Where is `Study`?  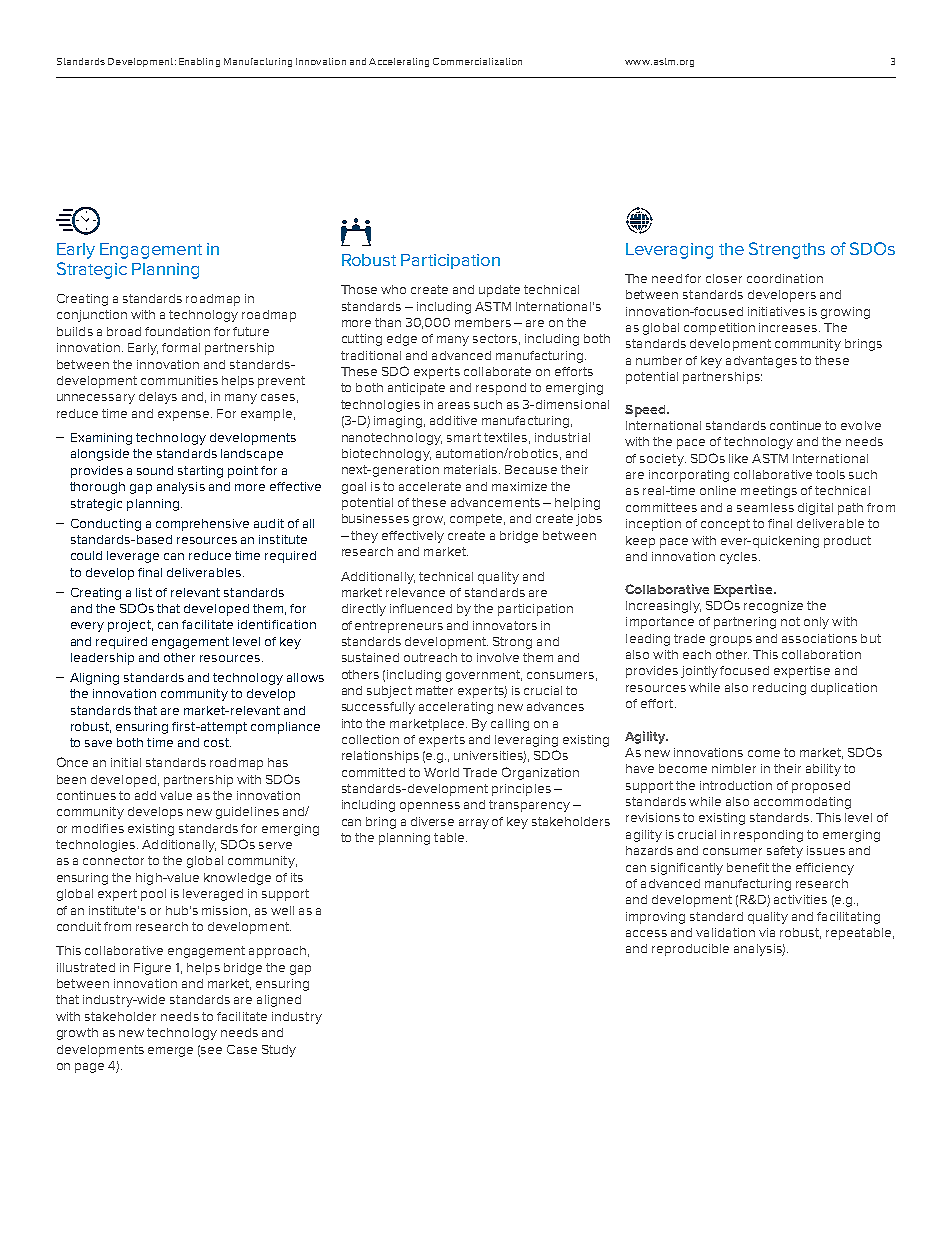
Study is located at coordinates (279, 1051).
